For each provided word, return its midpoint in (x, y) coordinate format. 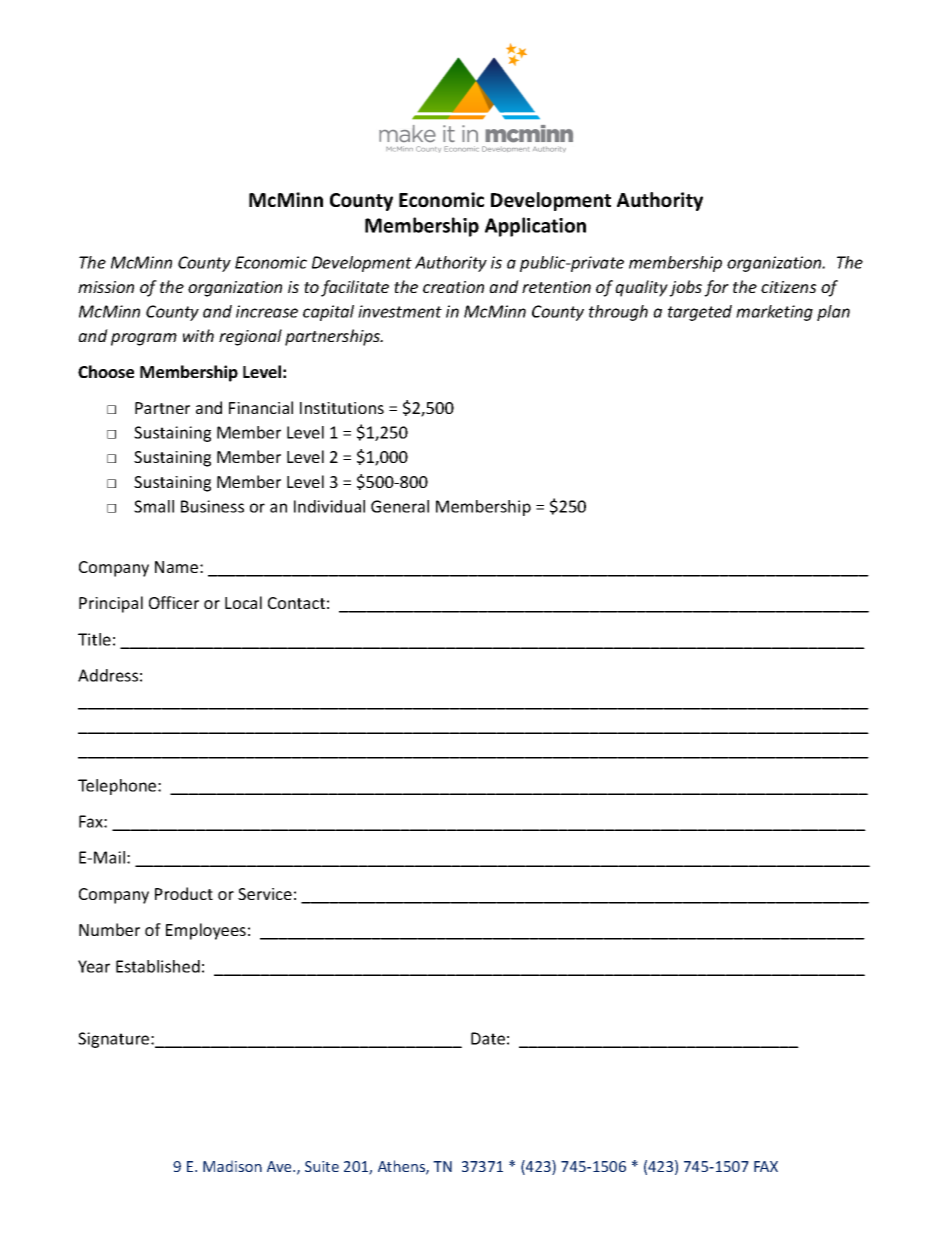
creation (453, 287)
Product (184, 893)
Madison (232, 1166)
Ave (280, 1166)
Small (154, 506)
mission (106, 287)
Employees (206, 931)
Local (243, 602)
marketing (774, 313)
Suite (322, 1166)
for (716, 288)
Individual (329, 506)
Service (265, 894)
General (400, 506)
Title (94, 639)
